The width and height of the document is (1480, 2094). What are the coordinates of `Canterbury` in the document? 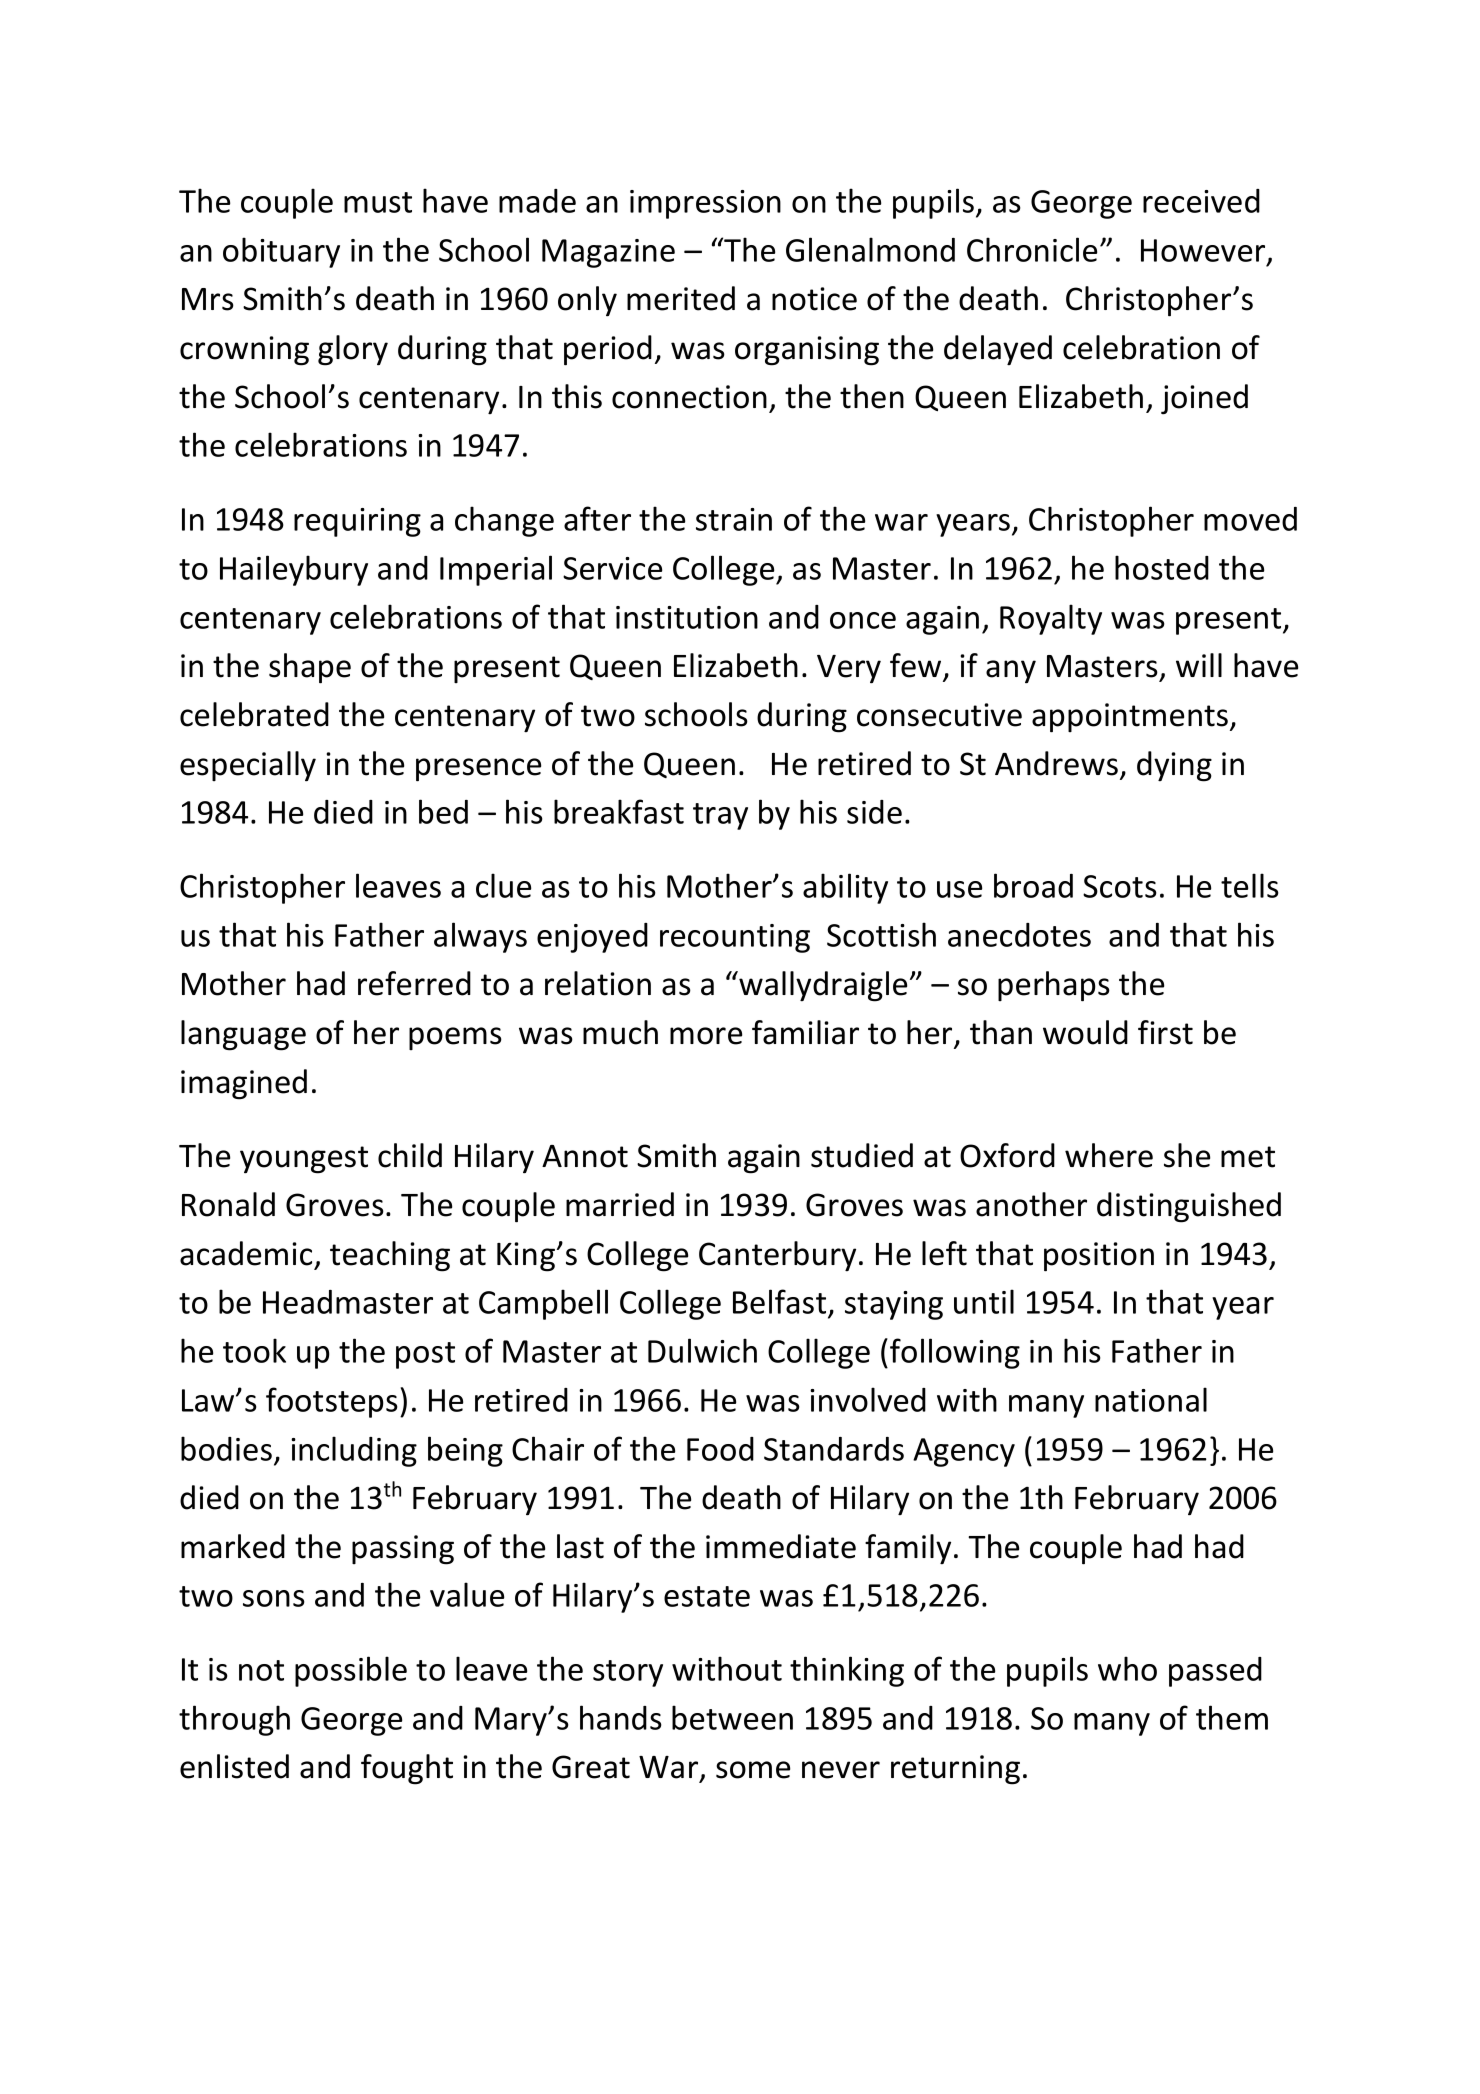 It's located at (777, 1256).
